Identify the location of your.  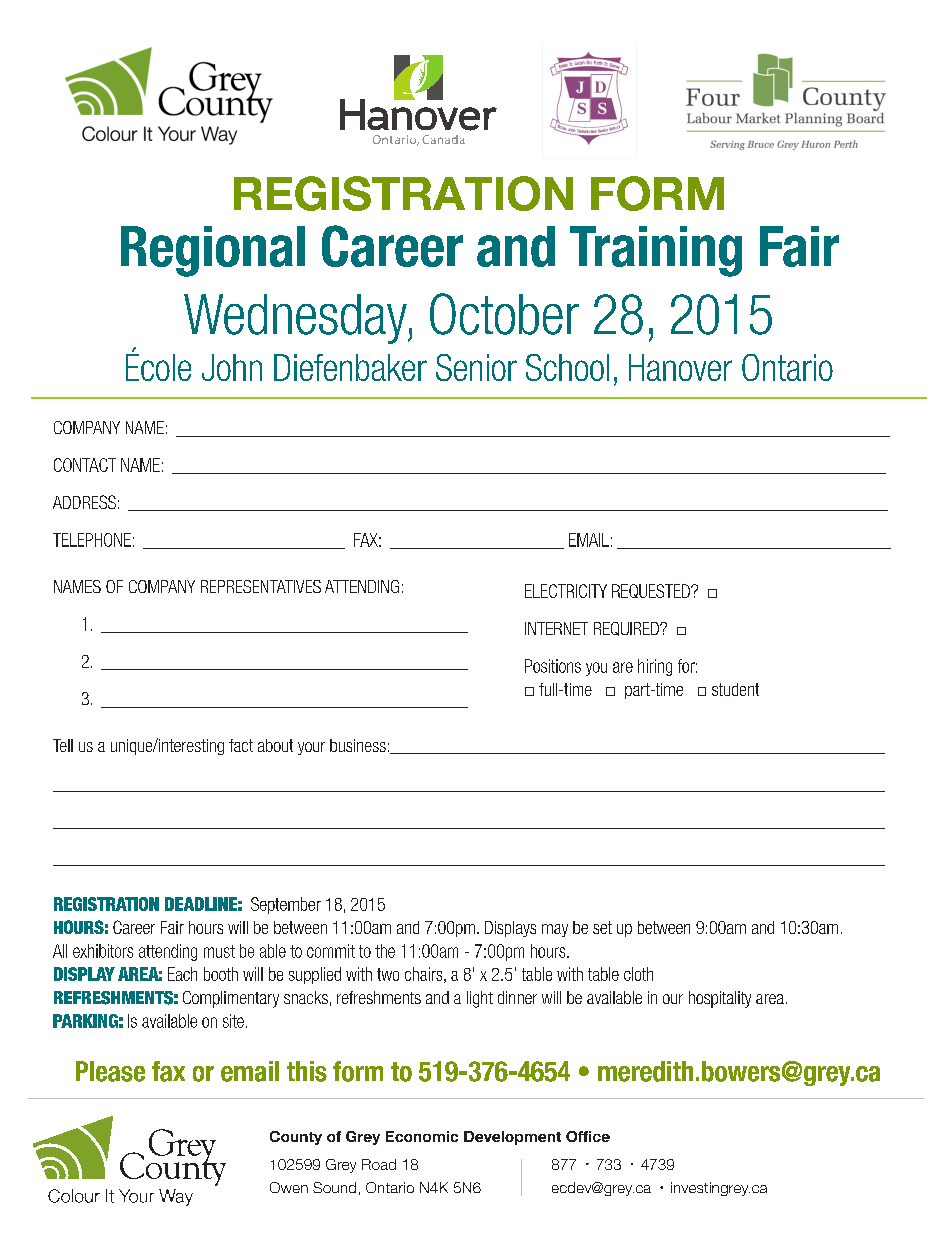
(311, 748).
